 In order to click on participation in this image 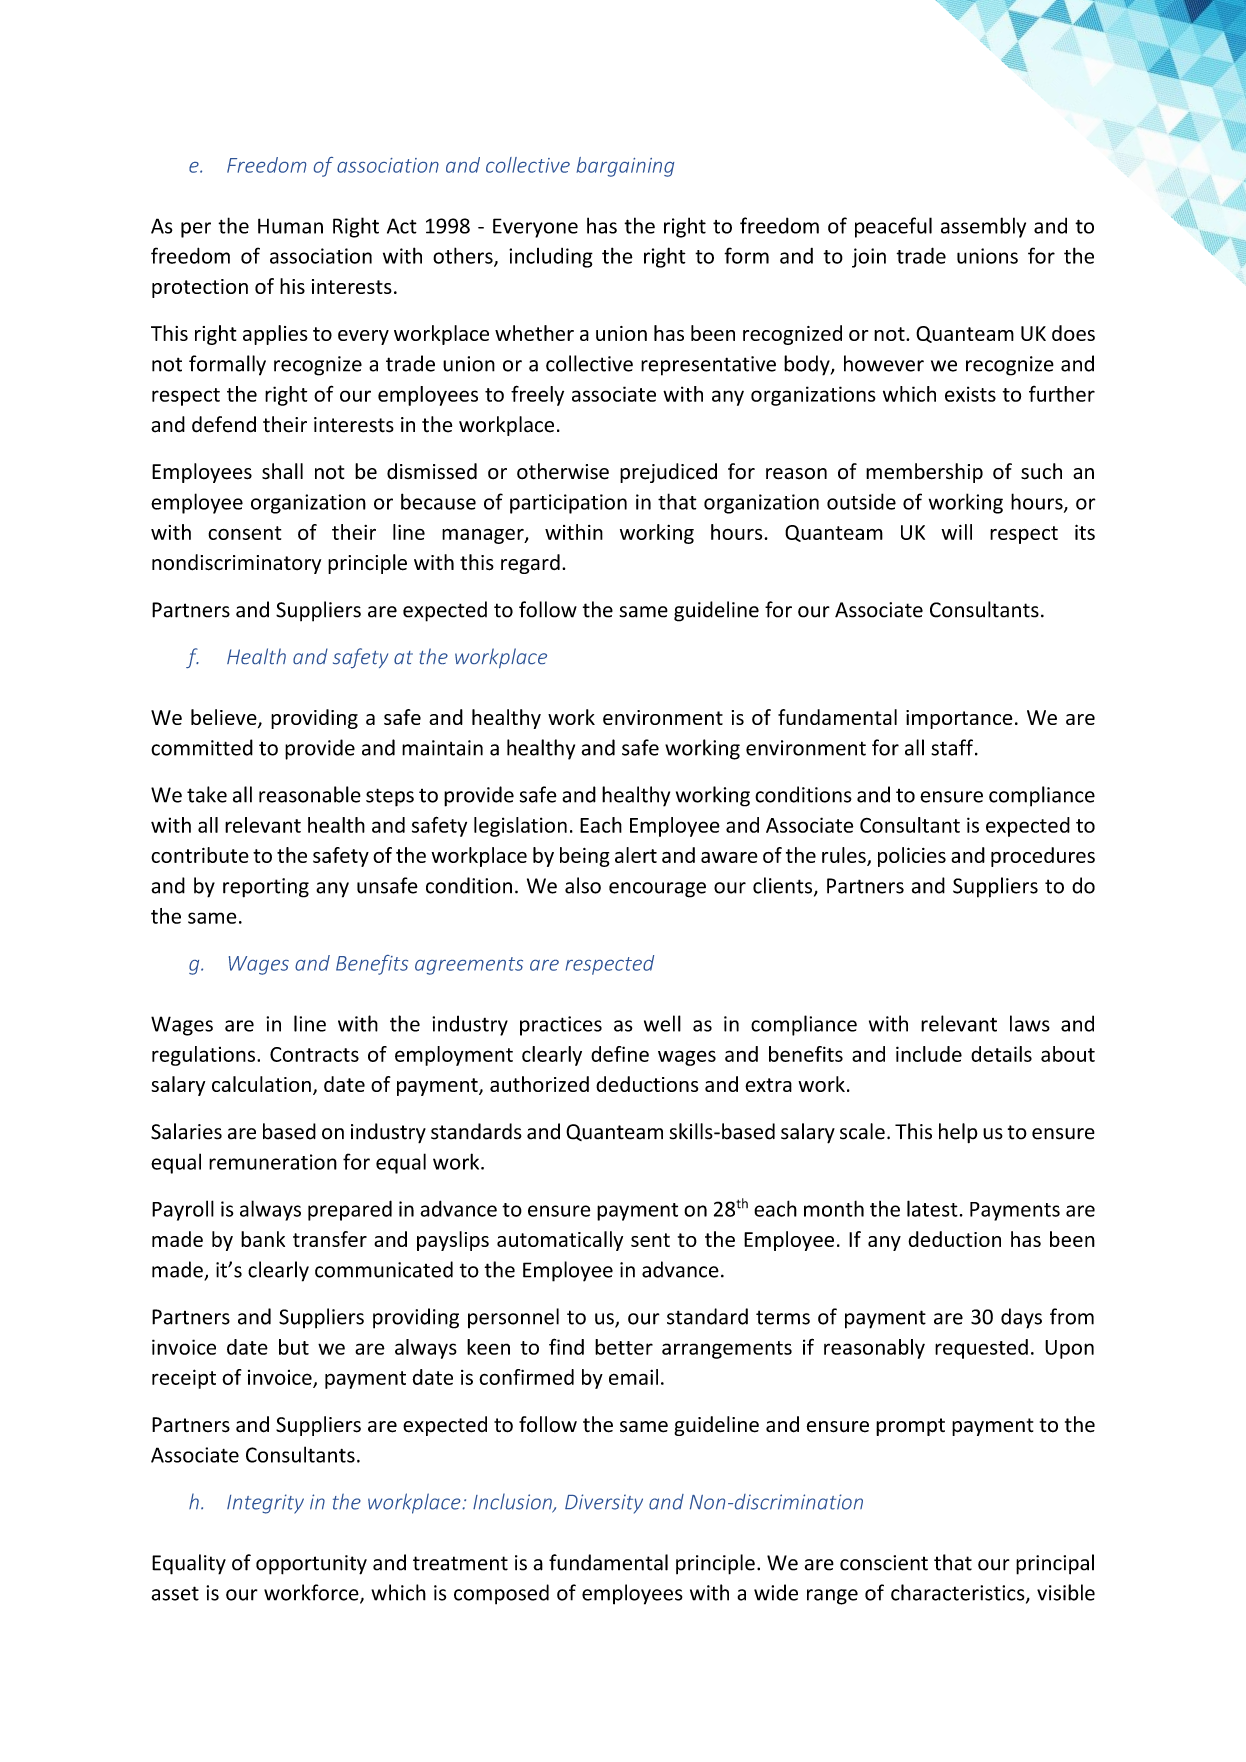, I will do `click(568, 504)`.
